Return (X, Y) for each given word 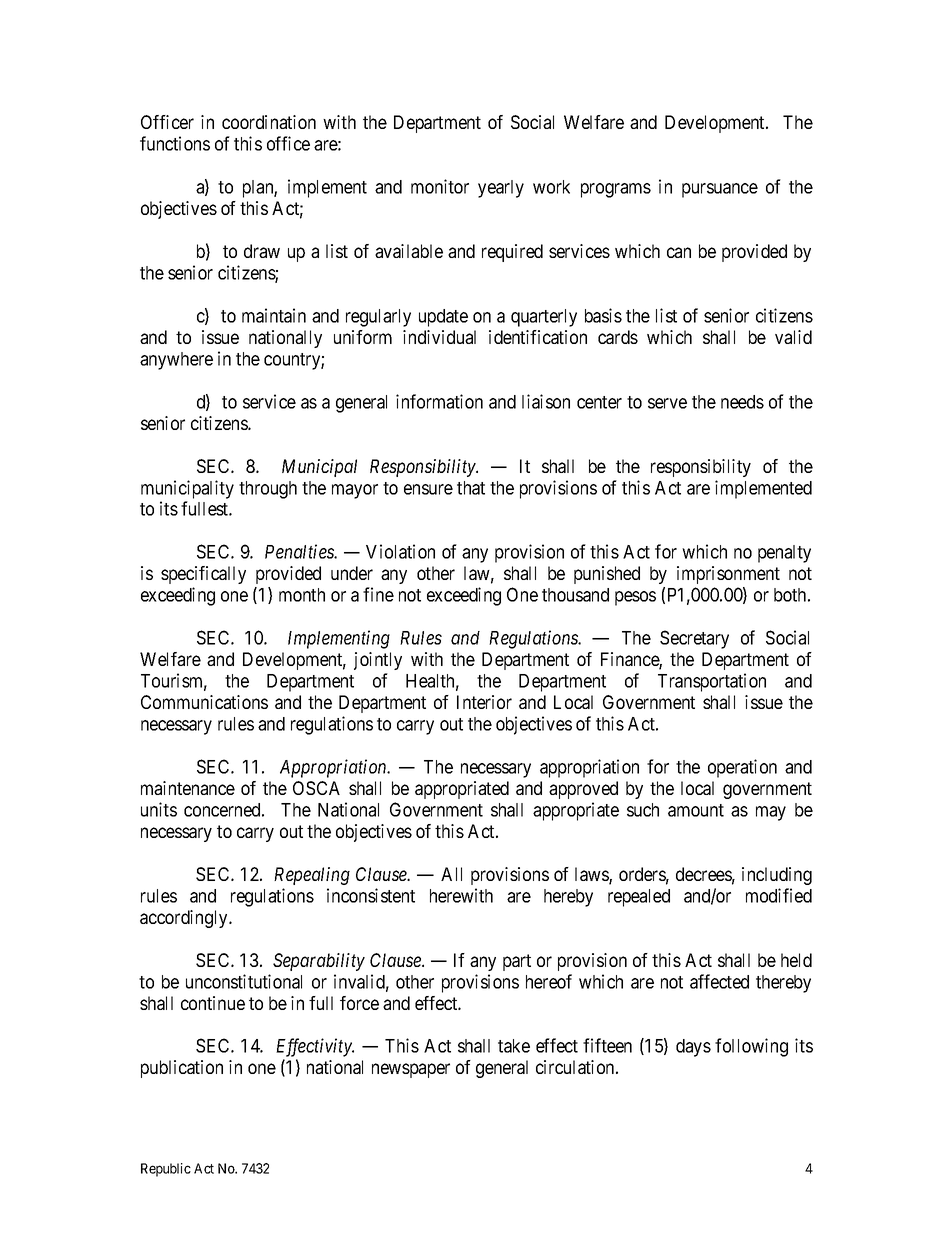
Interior (484, 702)
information (439, 401)
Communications (204, 702)
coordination (269, 122)
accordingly (185, 919)
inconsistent (371, 895)
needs (742, 402)
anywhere (176, 361)
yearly (501, 189)
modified (779, 895)
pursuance (720, 190)
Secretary (694, 639)
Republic (166, 1170)
